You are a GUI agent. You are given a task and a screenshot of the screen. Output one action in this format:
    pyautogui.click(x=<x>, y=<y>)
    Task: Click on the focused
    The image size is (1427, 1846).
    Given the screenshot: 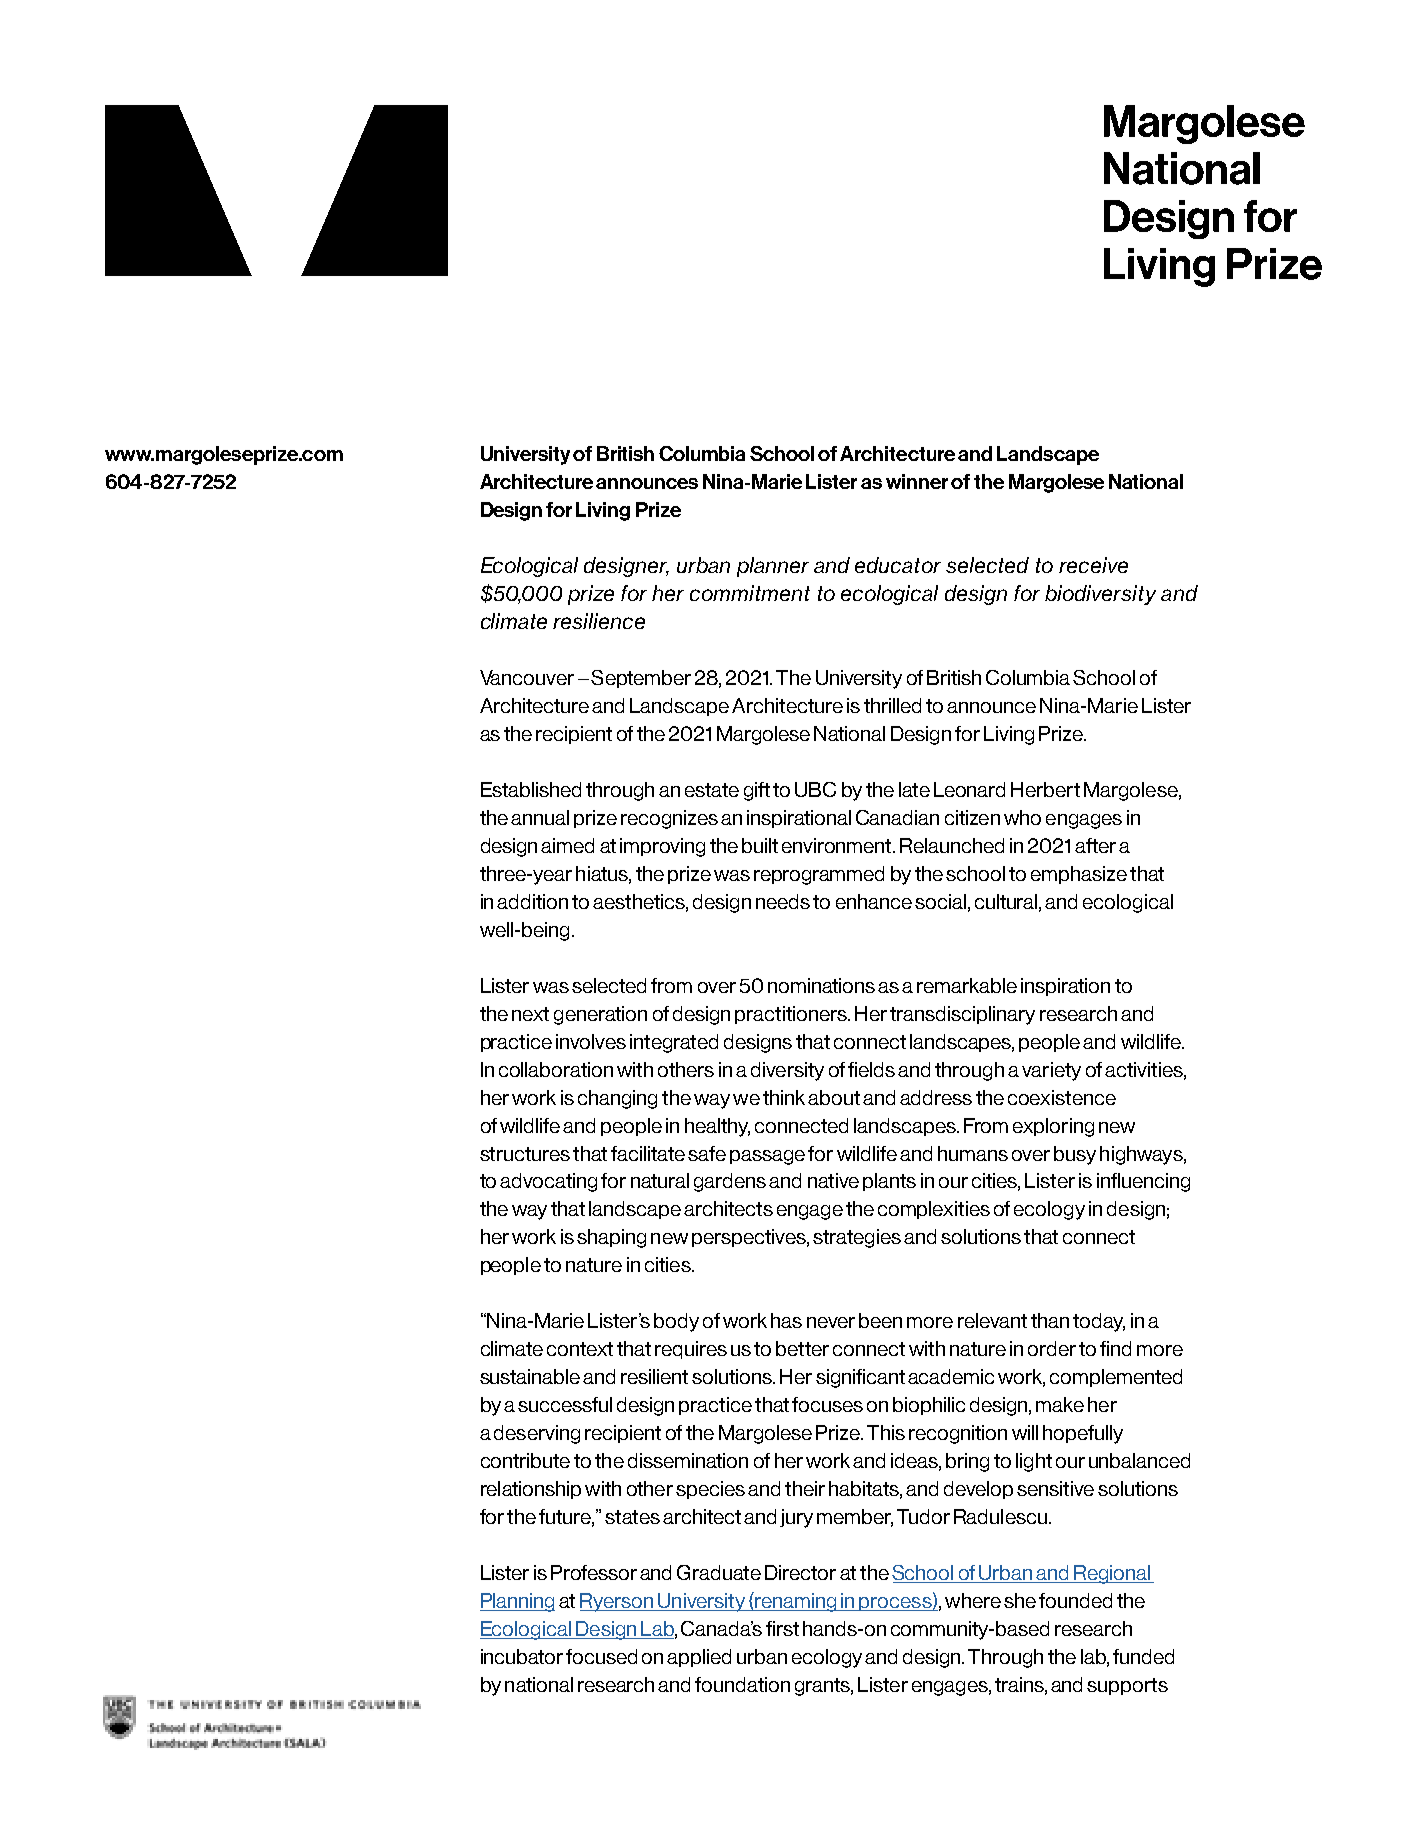 What is the action you would take?
    pyautogui.click(x=601, y=1656)
